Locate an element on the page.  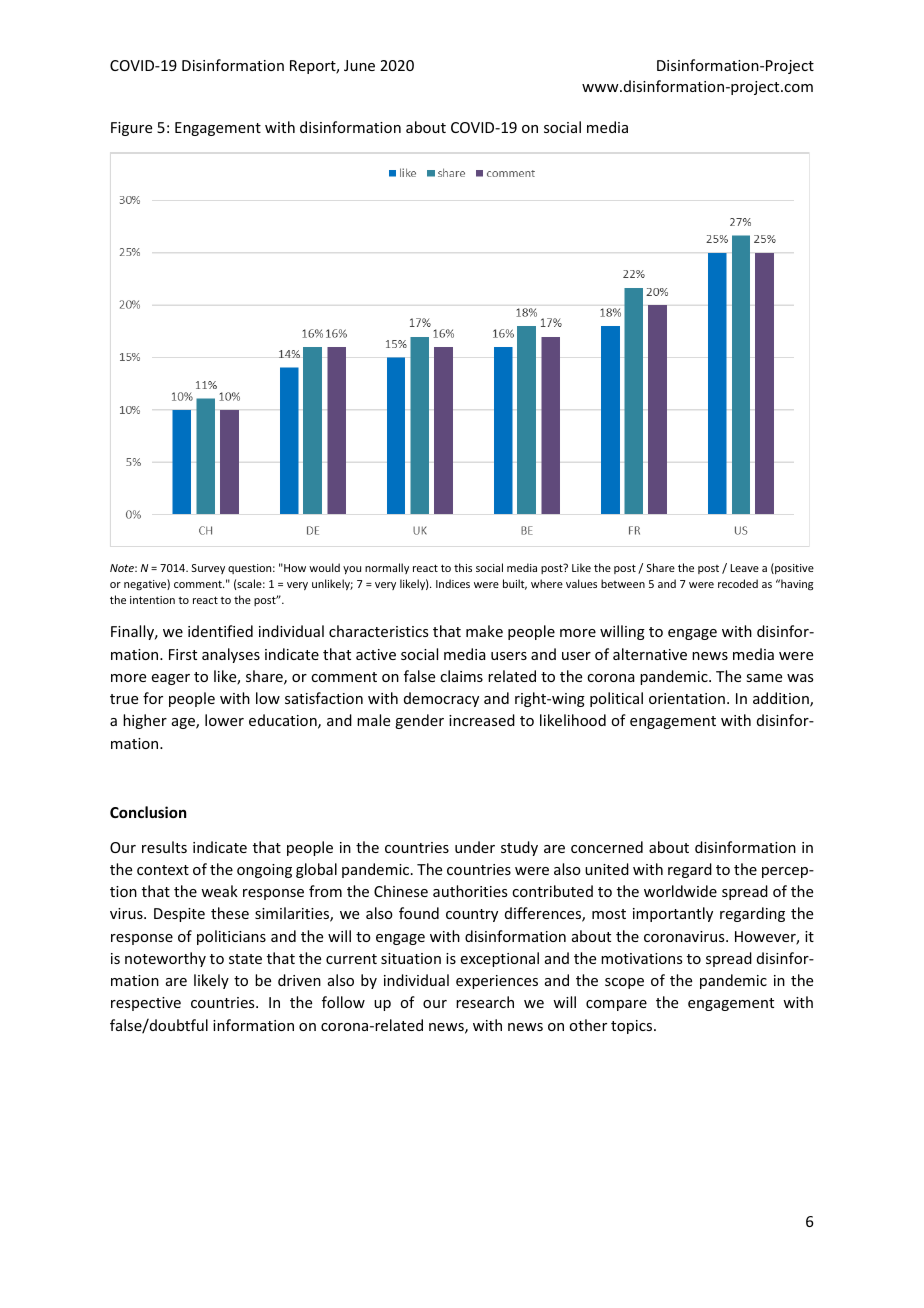
respective is located at coordinates (146, 1004).
